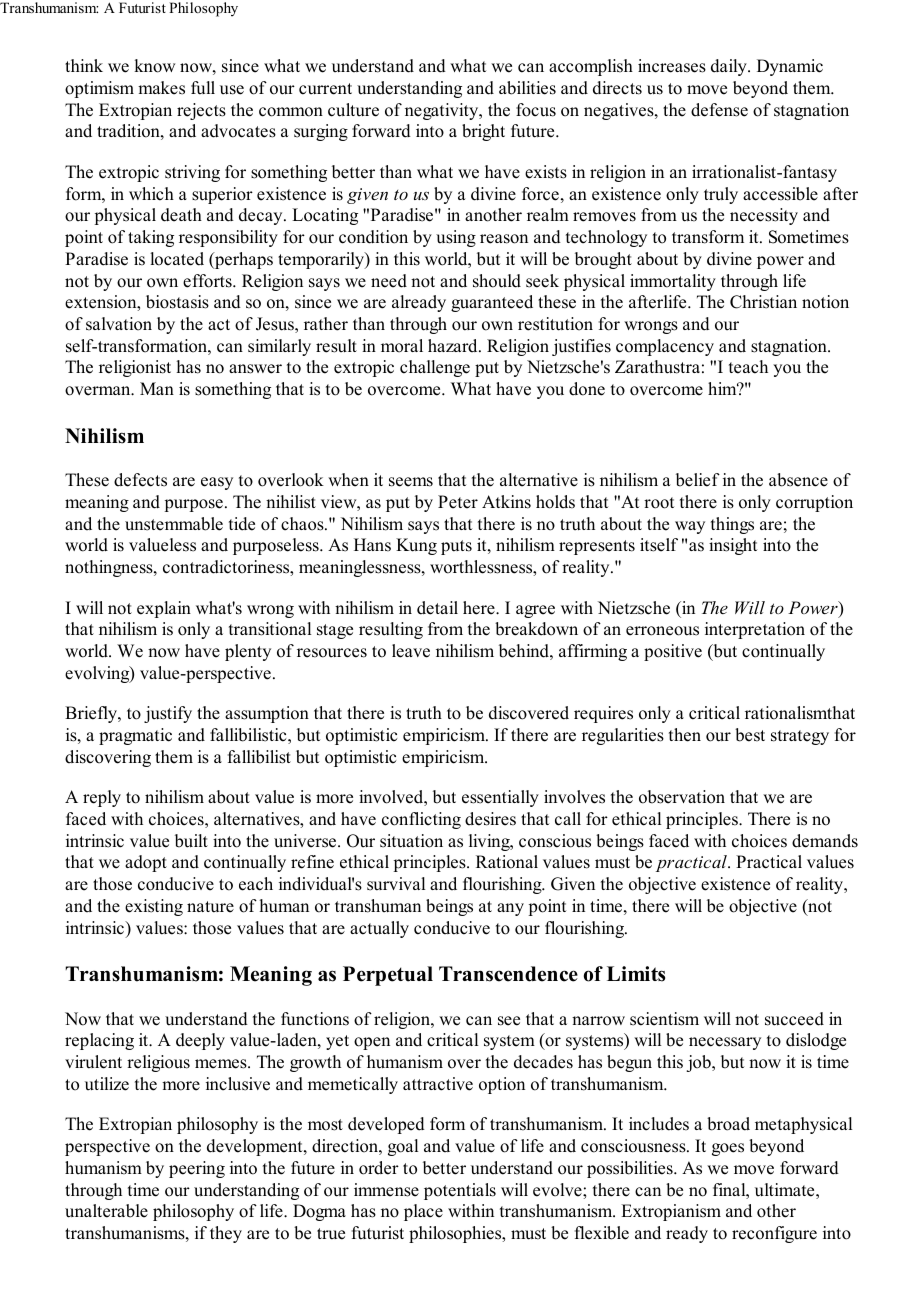 This screenshot has width=924, height=1308. Describe the element at coordinates (657, 367) in the screenshot. I see `Zarathustra` at that location.
